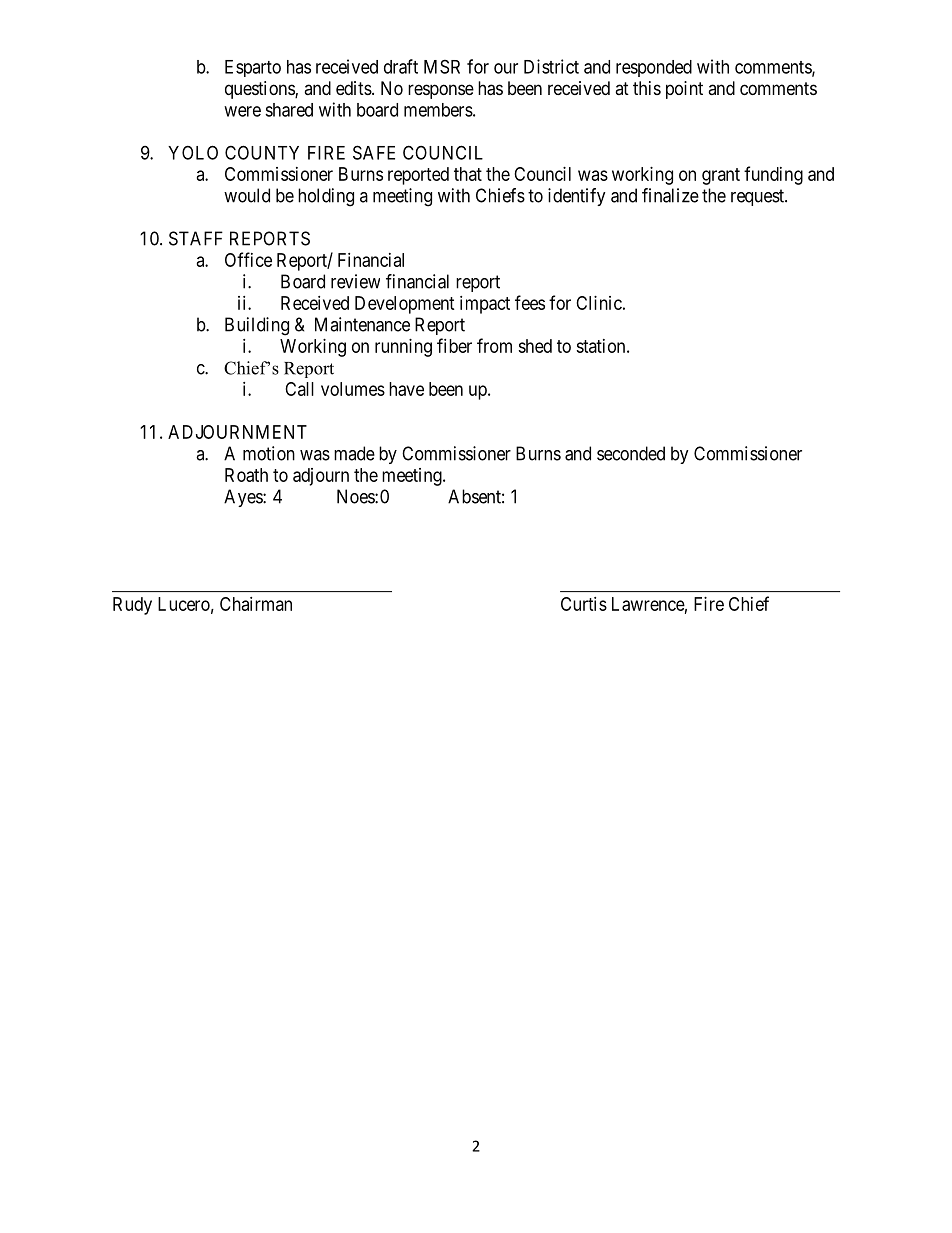  Describe the element at coordinates (256, 604) in the page. I see `Chairman` at that location.
